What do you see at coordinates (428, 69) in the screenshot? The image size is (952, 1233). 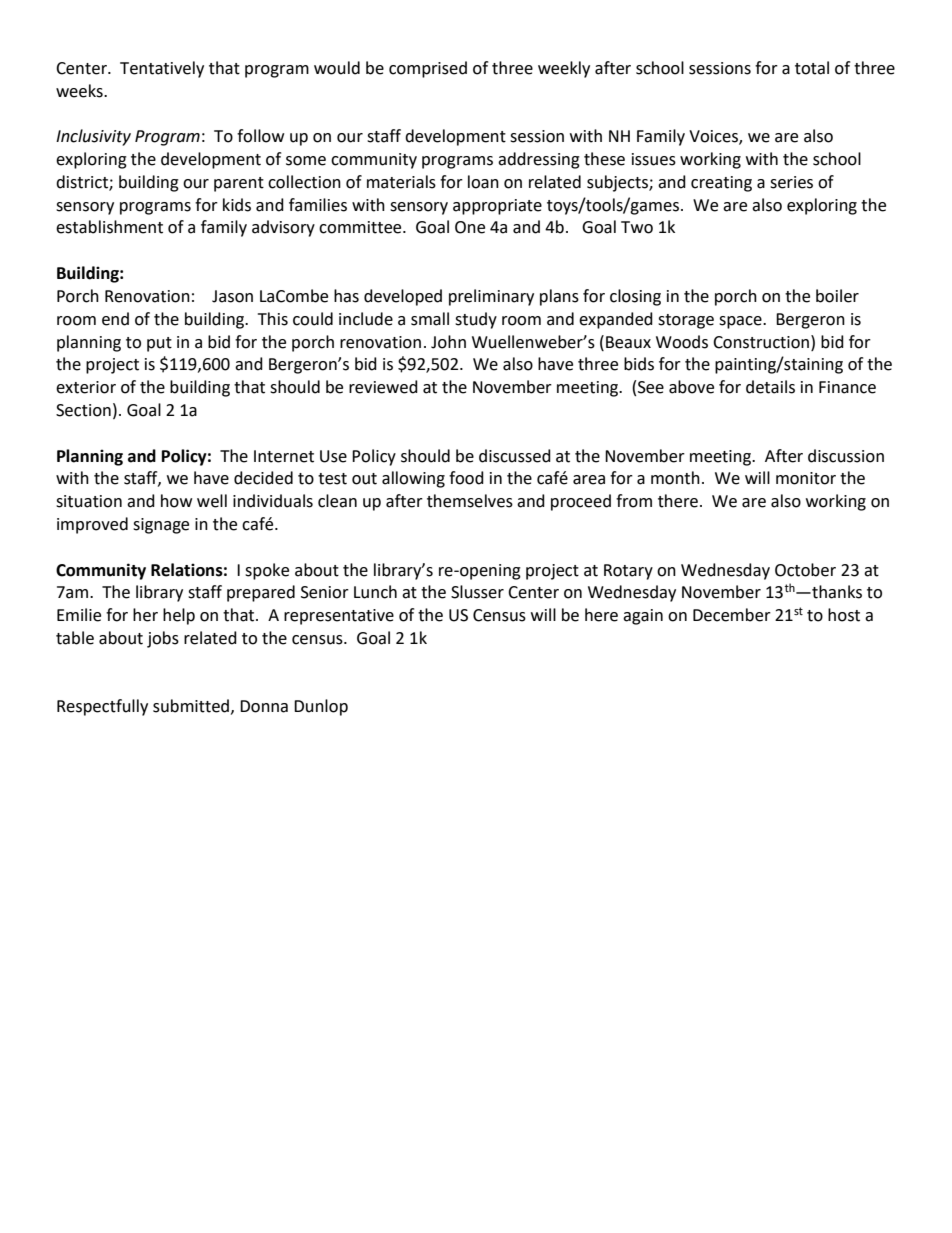 I see `comprised` at bounding box center [428, 69].
